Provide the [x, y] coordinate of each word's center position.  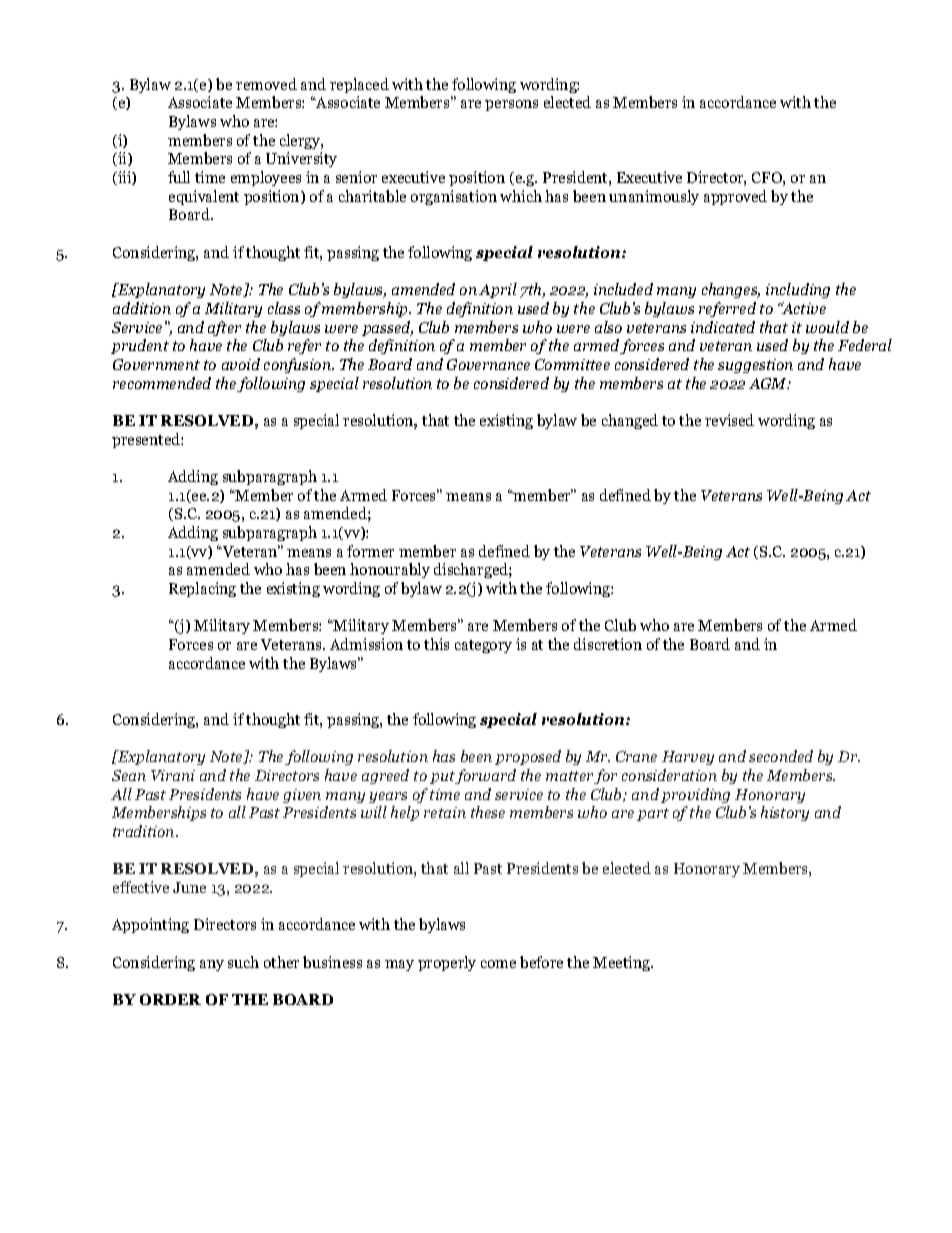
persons [511, 105]
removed [266, 84]
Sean [129, 775]
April [498, 290]
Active [802, 308]
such [243, 962]
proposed [528, 757]
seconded [781, 756]
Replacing [202, 589]
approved [735, 197]
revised [729, 420]
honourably [390, 570]
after [224, 328]
